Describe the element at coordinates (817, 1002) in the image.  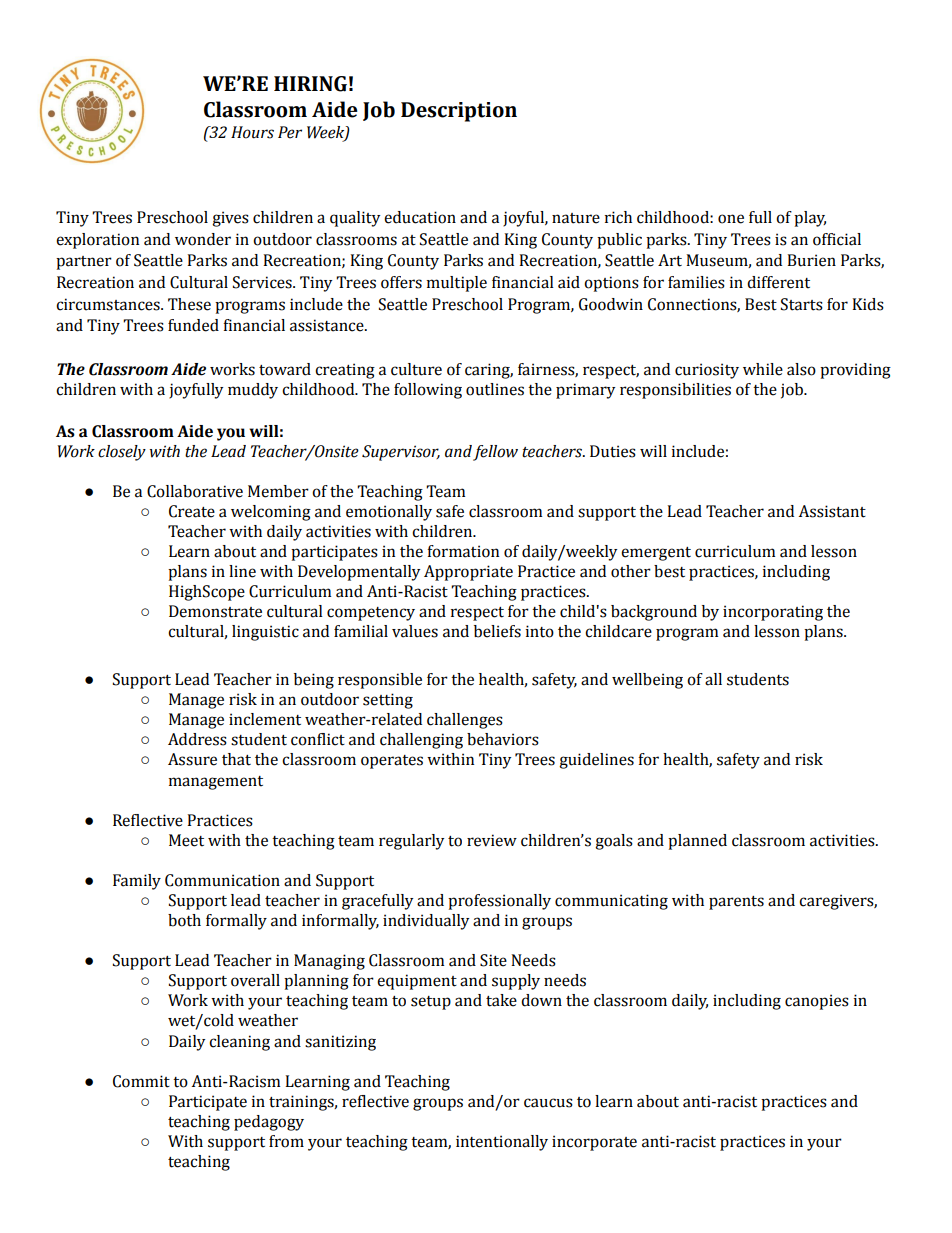
I see `canopies` at that location.
